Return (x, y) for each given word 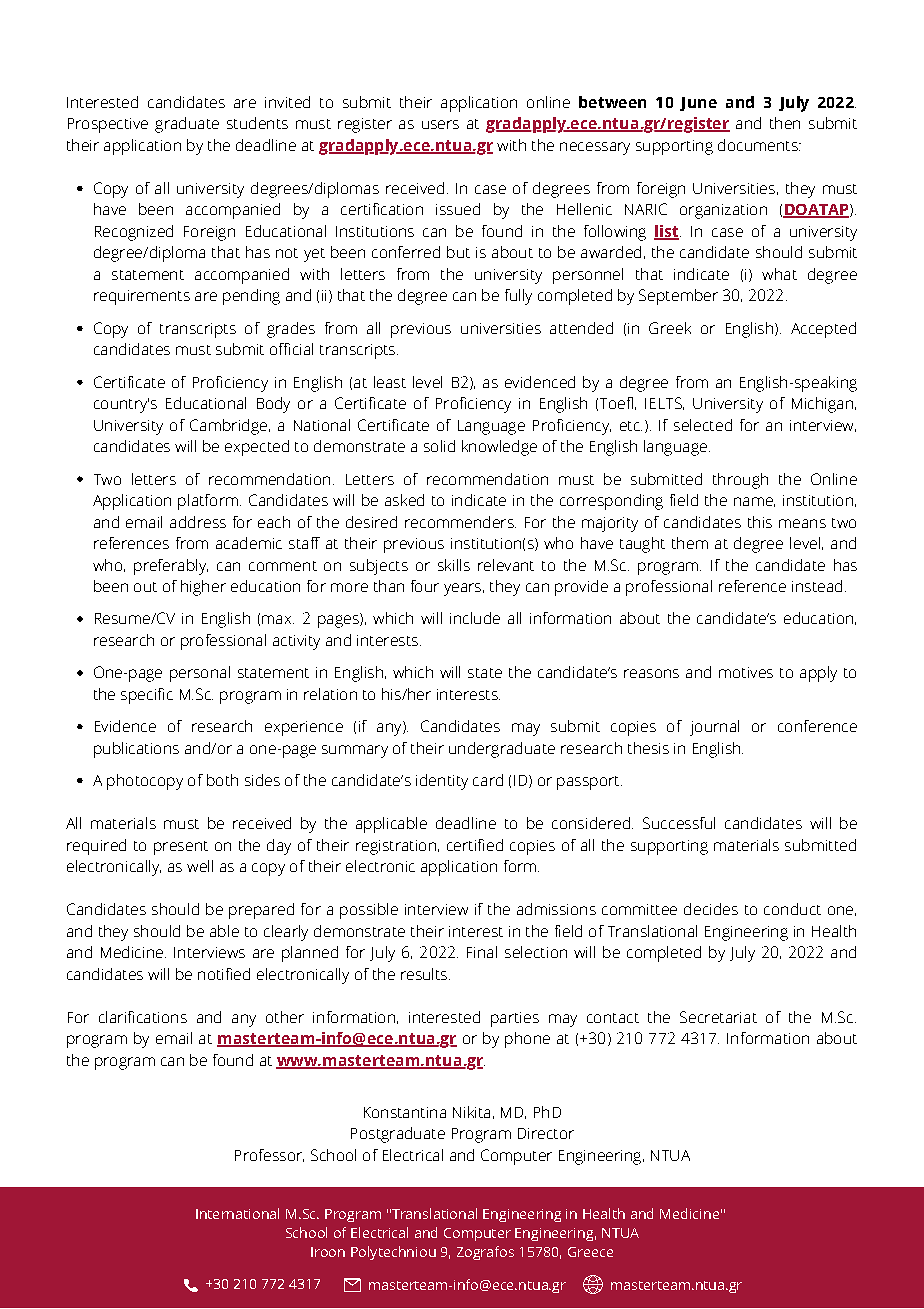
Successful (679, 823)
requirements (142, 297)
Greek (670, 328)
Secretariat (718, 1017)
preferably (171, 567)
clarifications (143, 1017)
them (690, 543)
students (257, 123)
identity (442, 782)
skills (454, 565)
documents (759, 145)
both (222, 780)
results (425, 974)
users (440, 124)
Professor (269, 1155)
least (390, 382)
